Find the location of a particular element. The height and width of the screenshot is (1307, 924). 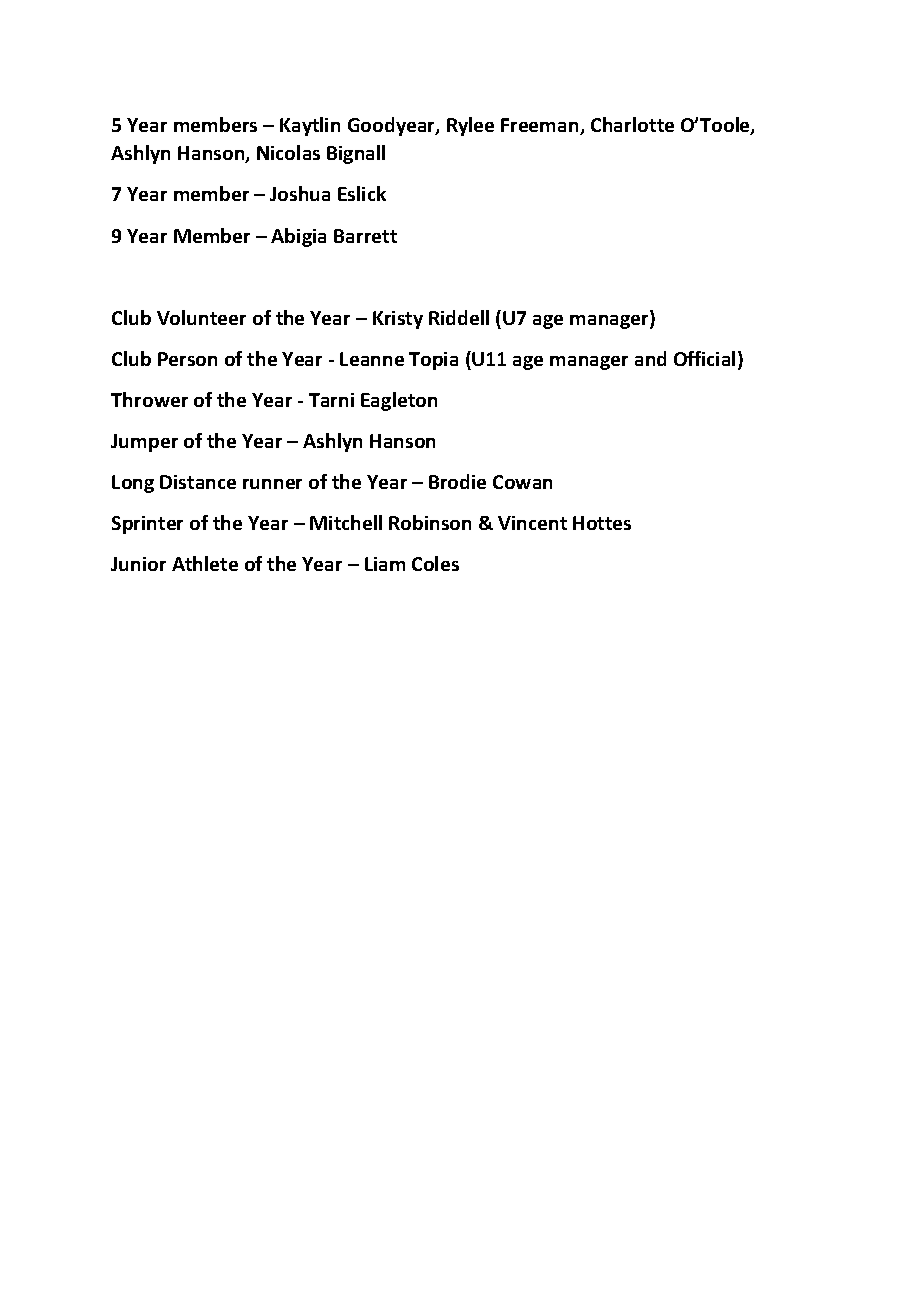

Nicolas is located at coordinates (288, 152).
